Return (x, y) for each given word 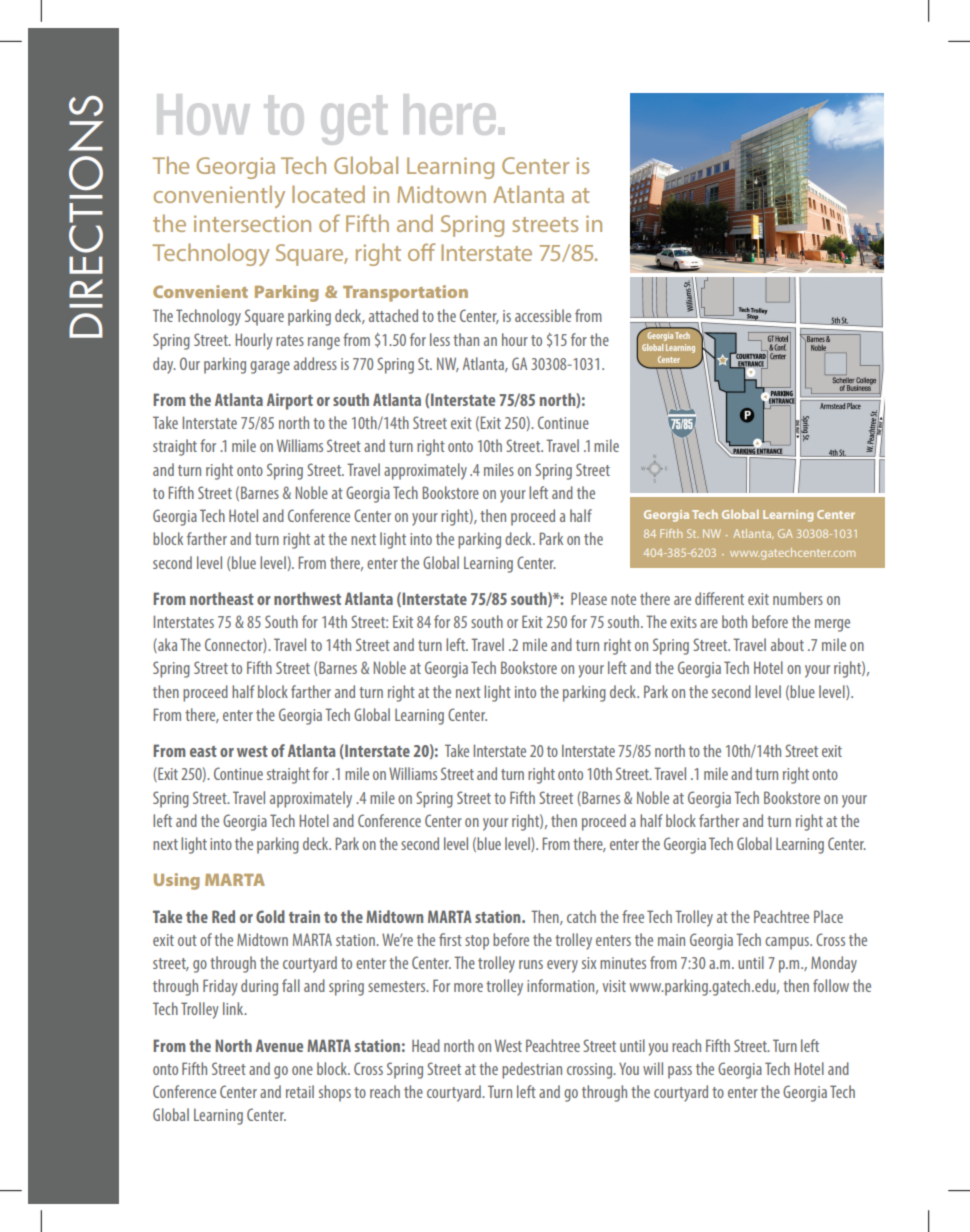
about (787, 644)
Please (589, 598)
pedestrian (532, 1070)
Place (828, 916)
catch (581, 916)
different (719, 598)
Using (177, 881)
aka (166, 645)
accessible (543, 315)
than (466, 339)
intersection (252, 223)
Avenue (279, 1045)
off (421, 252)
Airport (290, 401)
